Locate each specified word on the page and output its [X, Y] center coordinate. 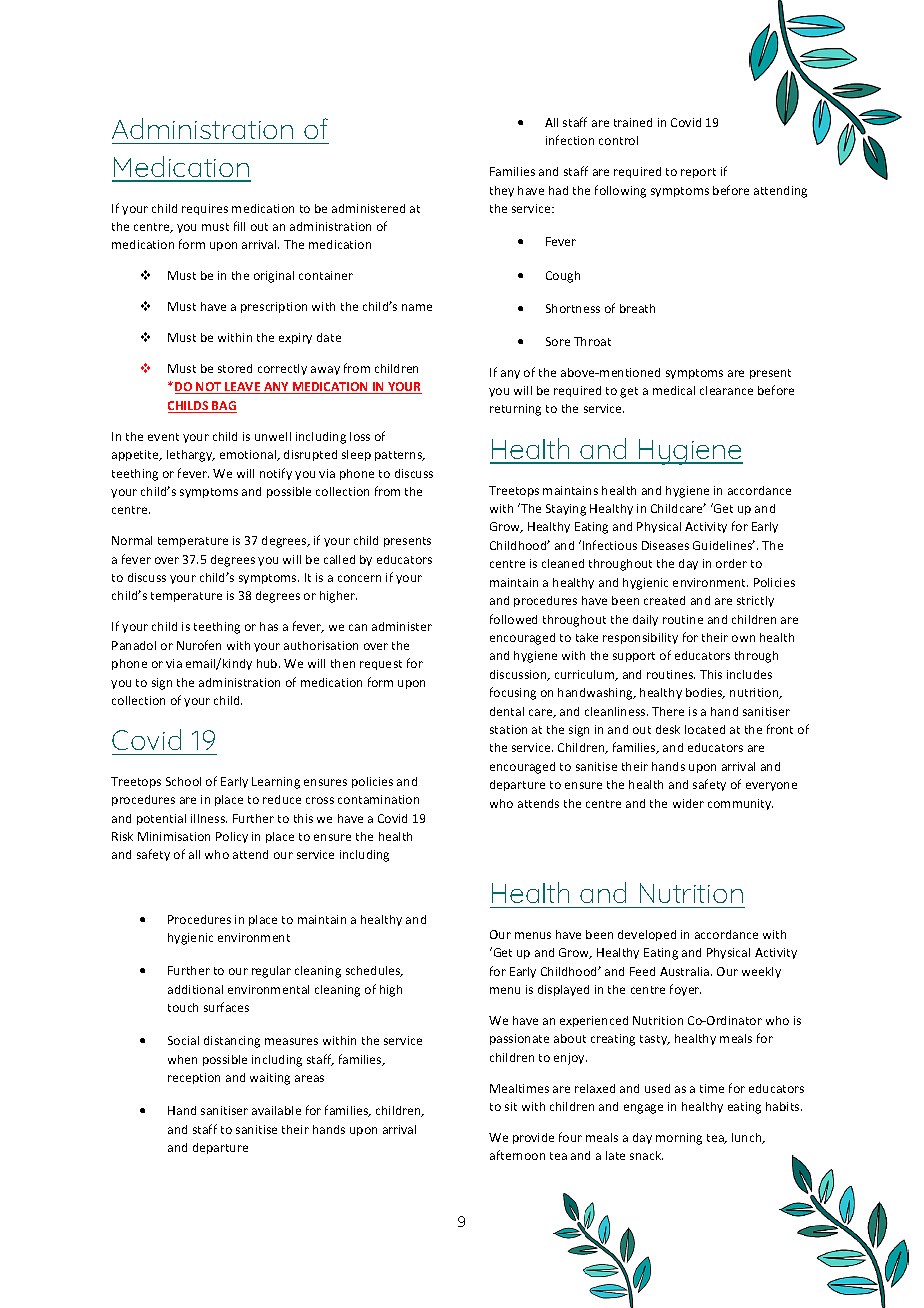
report [698, 173]
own [743, 638]
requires [205, 209]
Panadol [134, 645]
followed [513, 619]
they [502, 191]
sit [511, 1106]
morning [679, 1139]
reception [194, 1078]
